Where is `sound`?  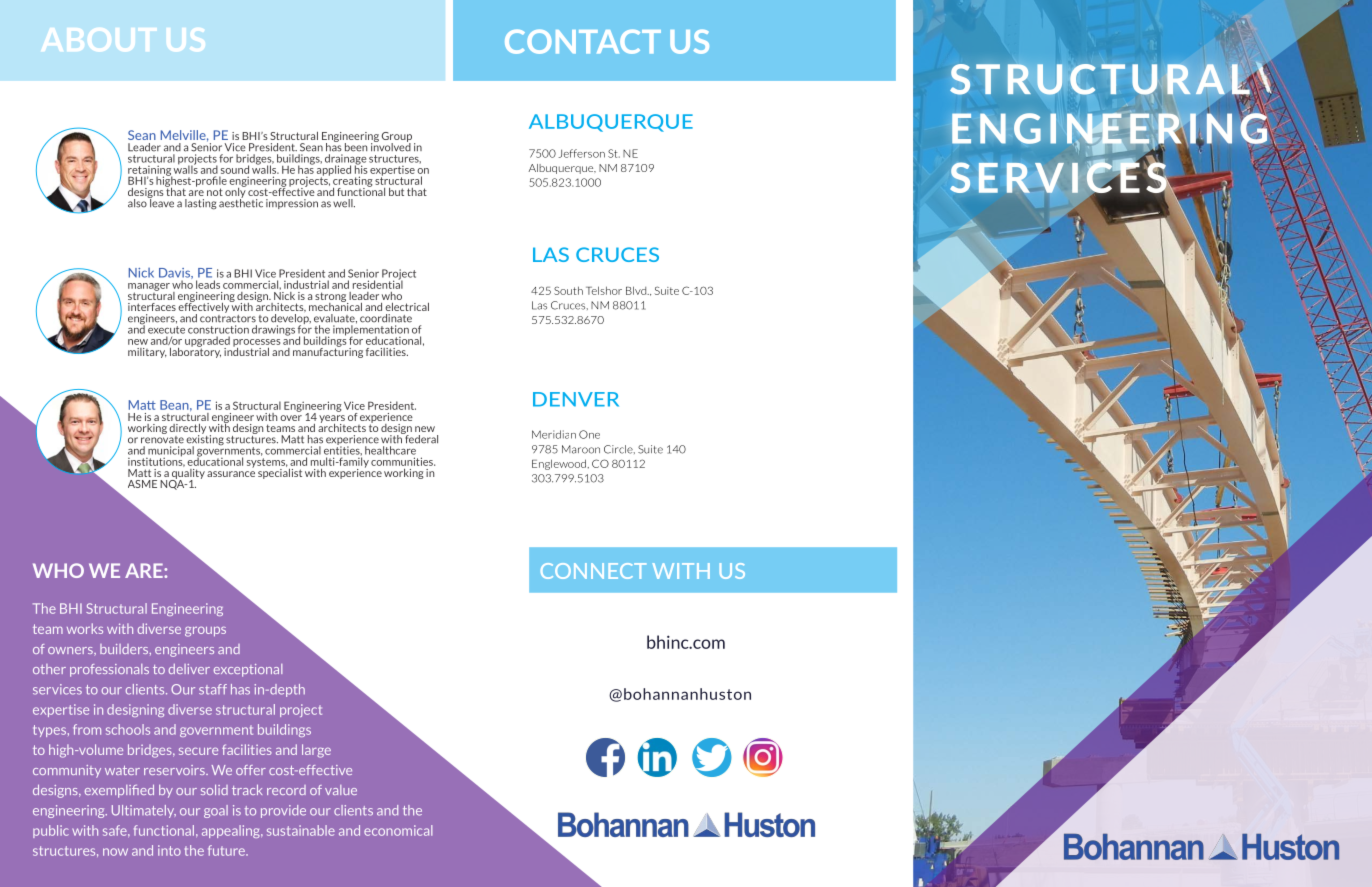
sound is located at coordinates (235, 169).
